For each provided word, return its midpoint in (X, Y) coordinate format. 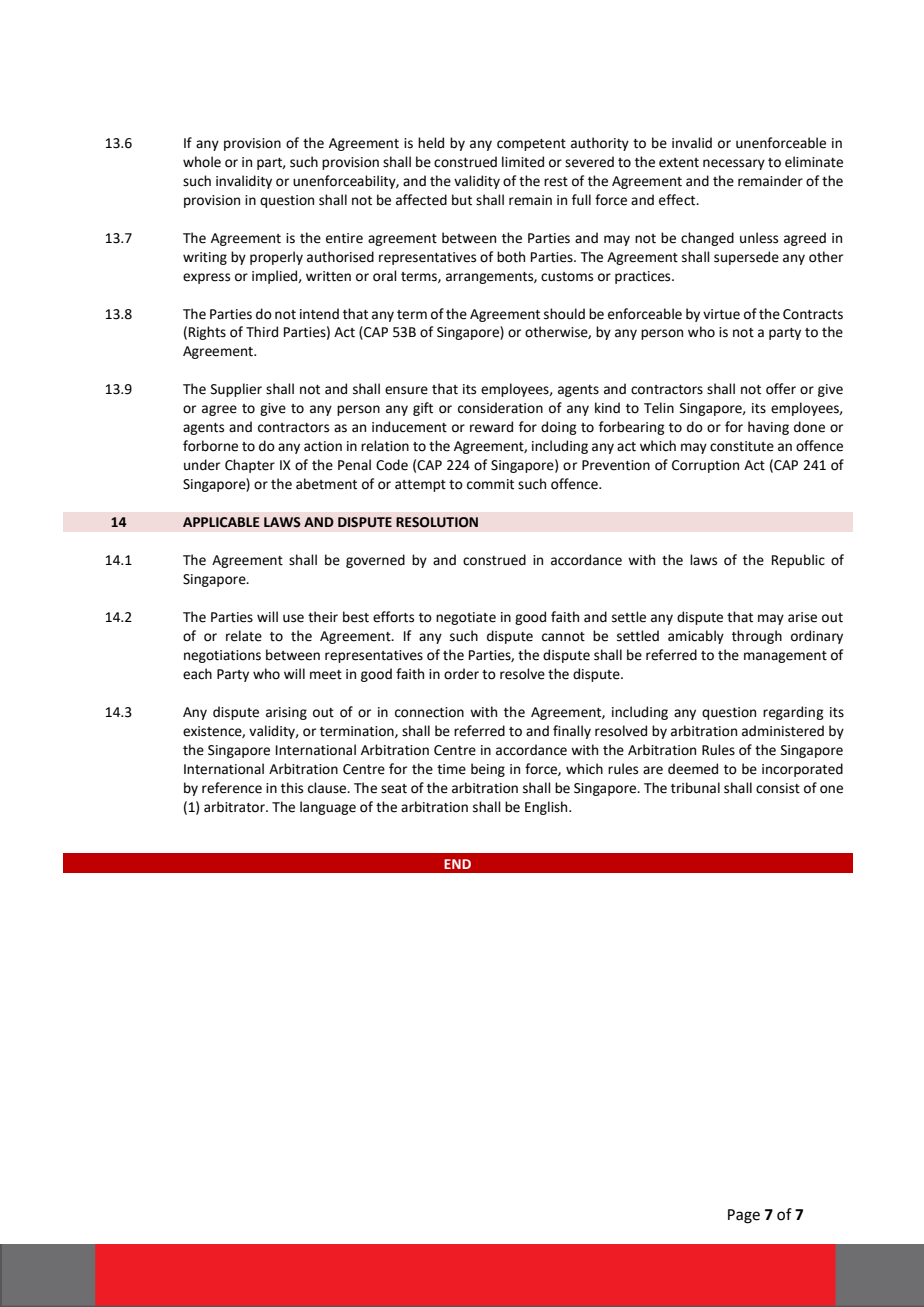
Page (744, 1216)
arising (286, 713)
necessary (734, 164)
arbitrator (235, 807)
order (461, 674)
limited (523, 162)
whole (202, 162)
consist (778, 788)
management (785, 657)
